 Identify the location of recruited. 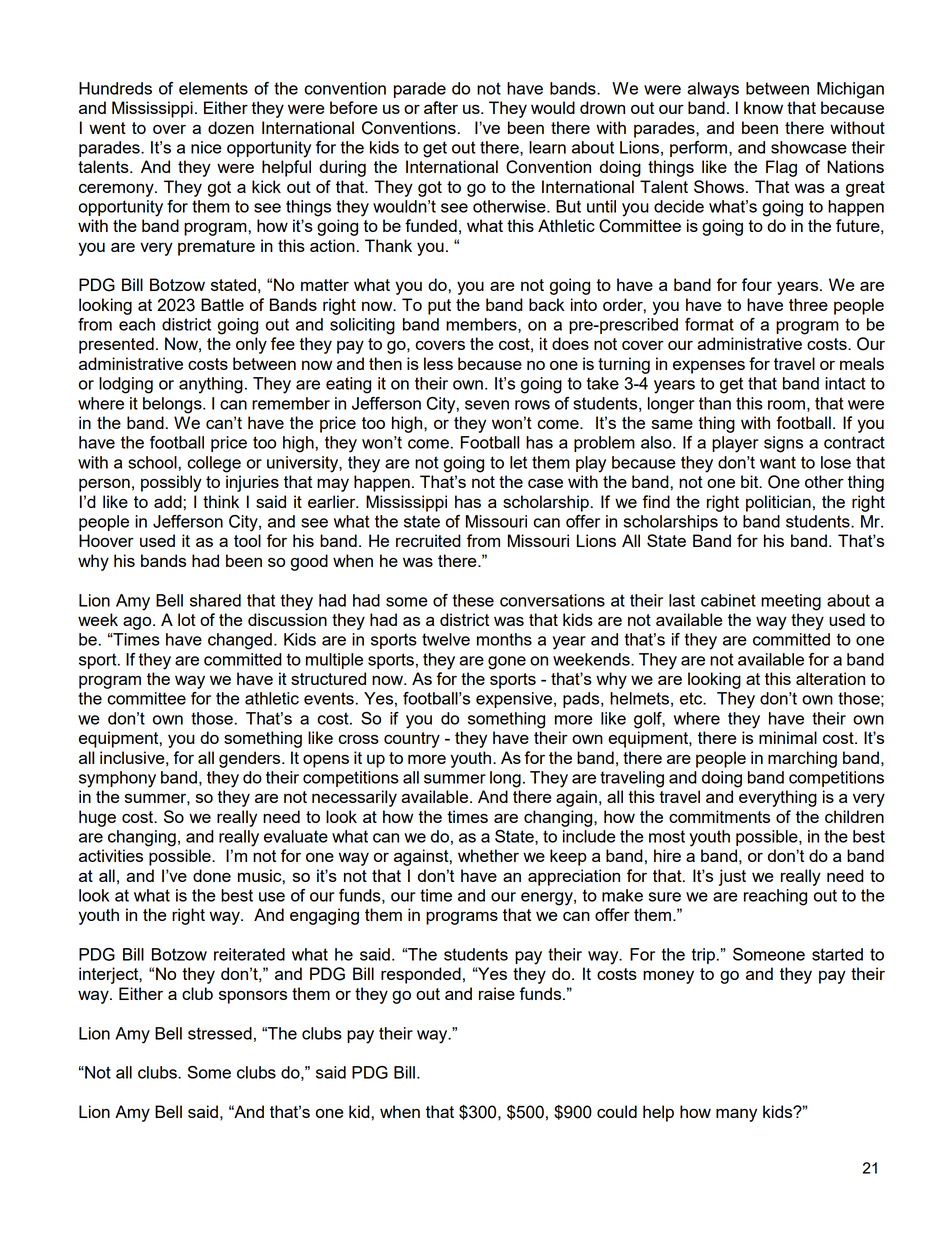
(428, 540).
